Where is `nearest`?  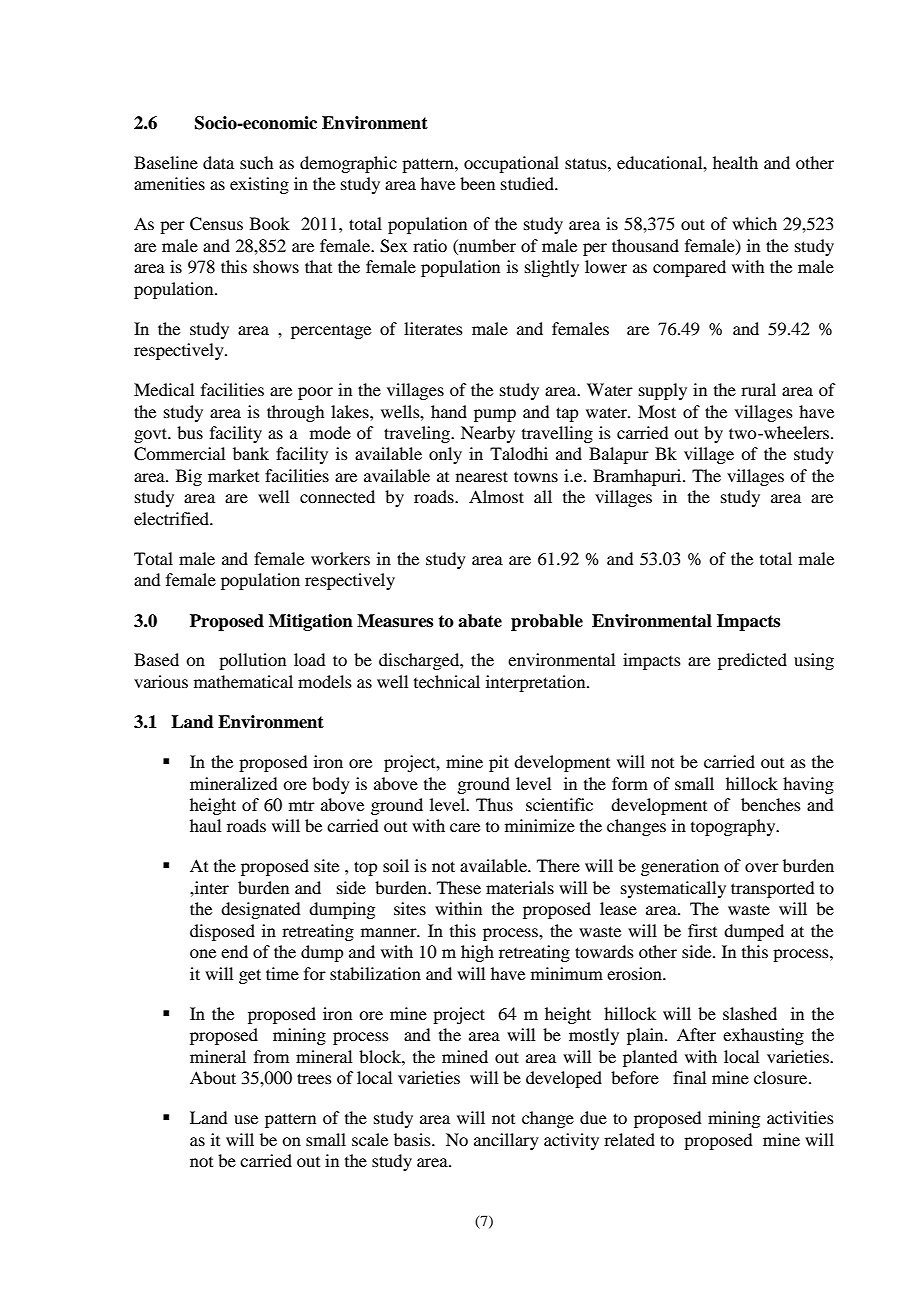
nearest is located at coordinates (482, 476).
